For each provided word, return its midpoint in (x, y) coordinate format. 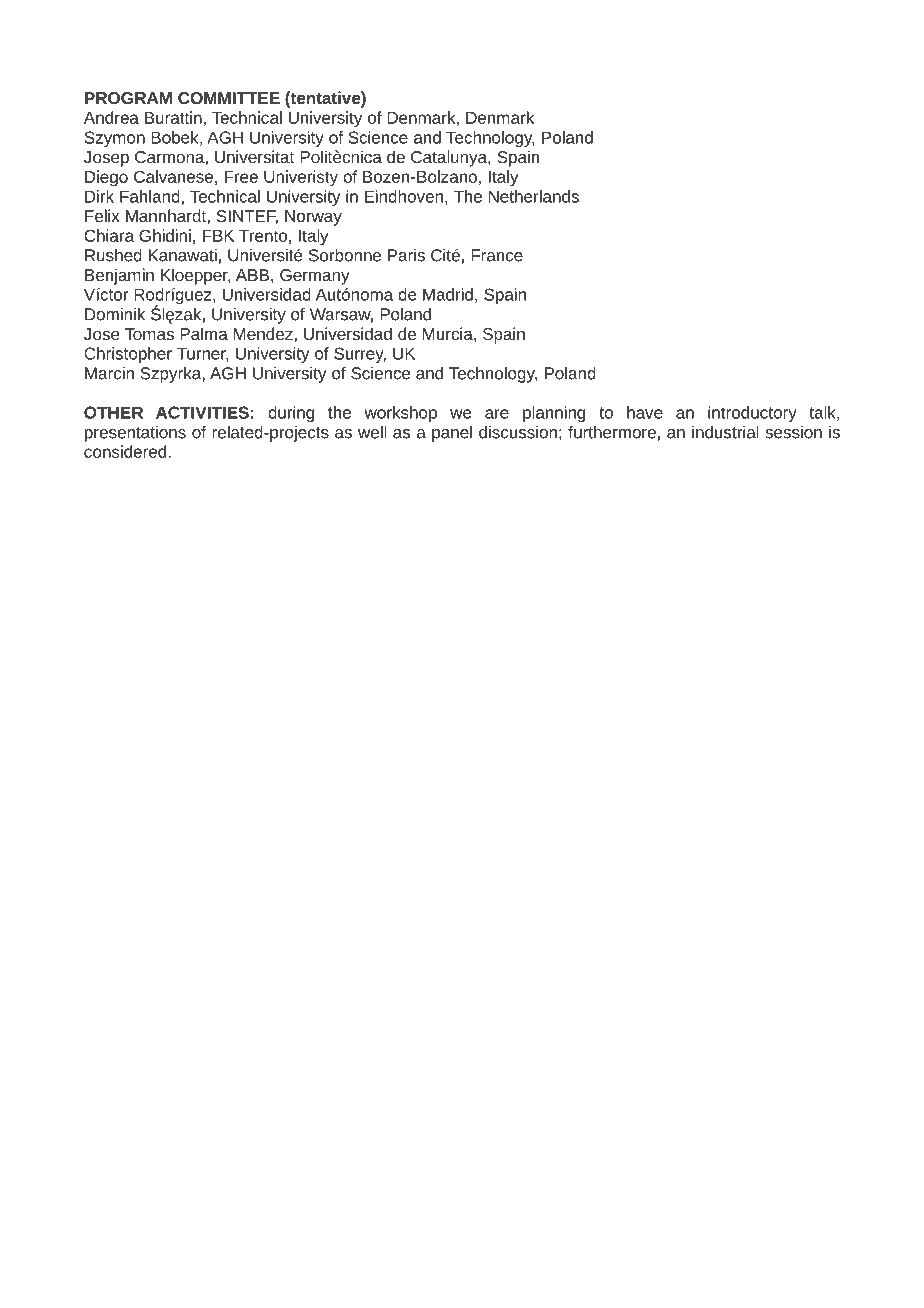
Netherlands (534, 196)
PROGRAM (128, 98)
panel (452, 434)
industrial (725, 432)
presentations (135, 434)
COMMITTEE (229, 98)
